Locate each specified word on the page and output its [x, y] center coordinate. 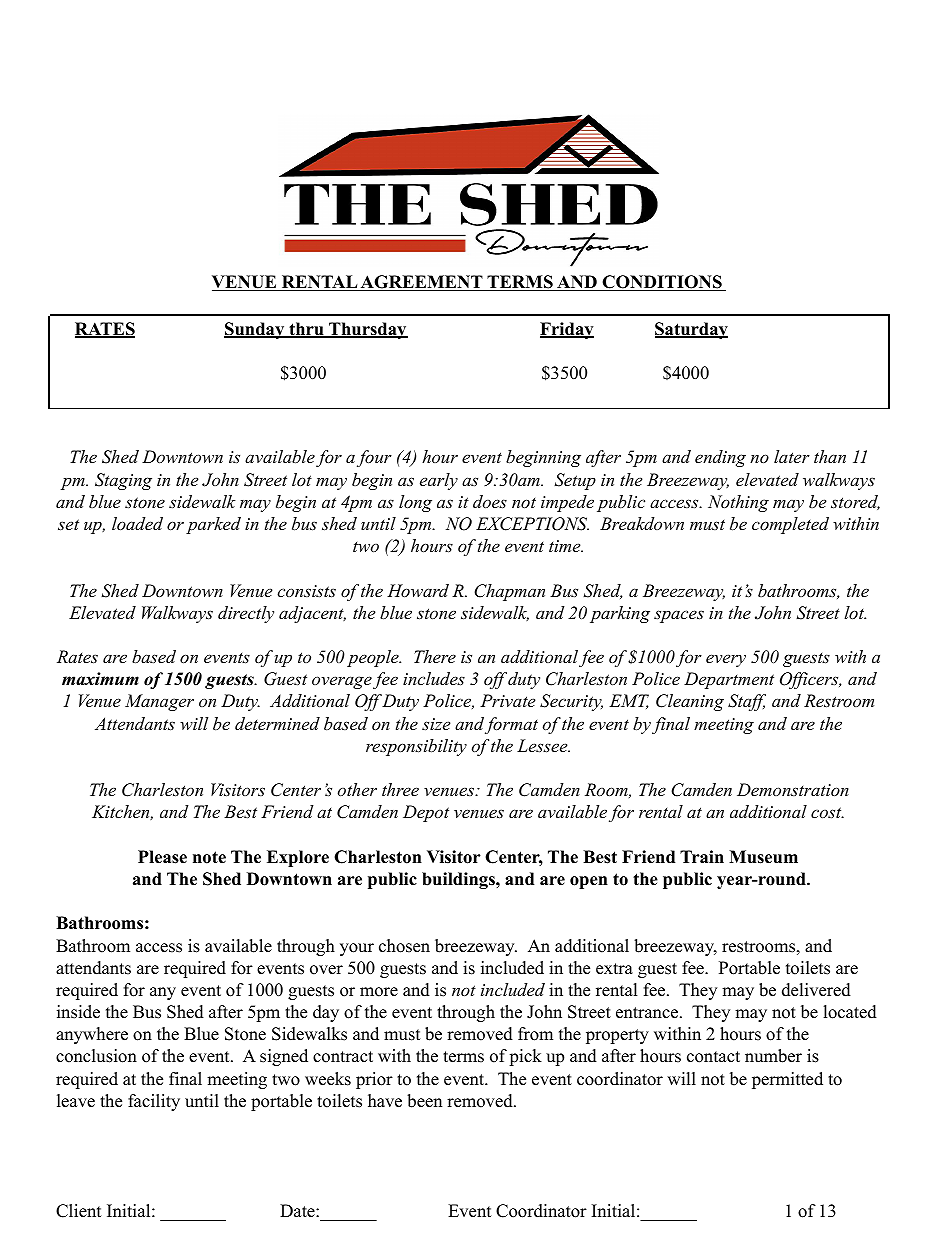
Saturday [691, 330]
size [436, 724]
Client [79, 1211]
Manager [159, 702]
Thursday [367, 330]
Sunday [255, 330]
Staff [747, 702]
